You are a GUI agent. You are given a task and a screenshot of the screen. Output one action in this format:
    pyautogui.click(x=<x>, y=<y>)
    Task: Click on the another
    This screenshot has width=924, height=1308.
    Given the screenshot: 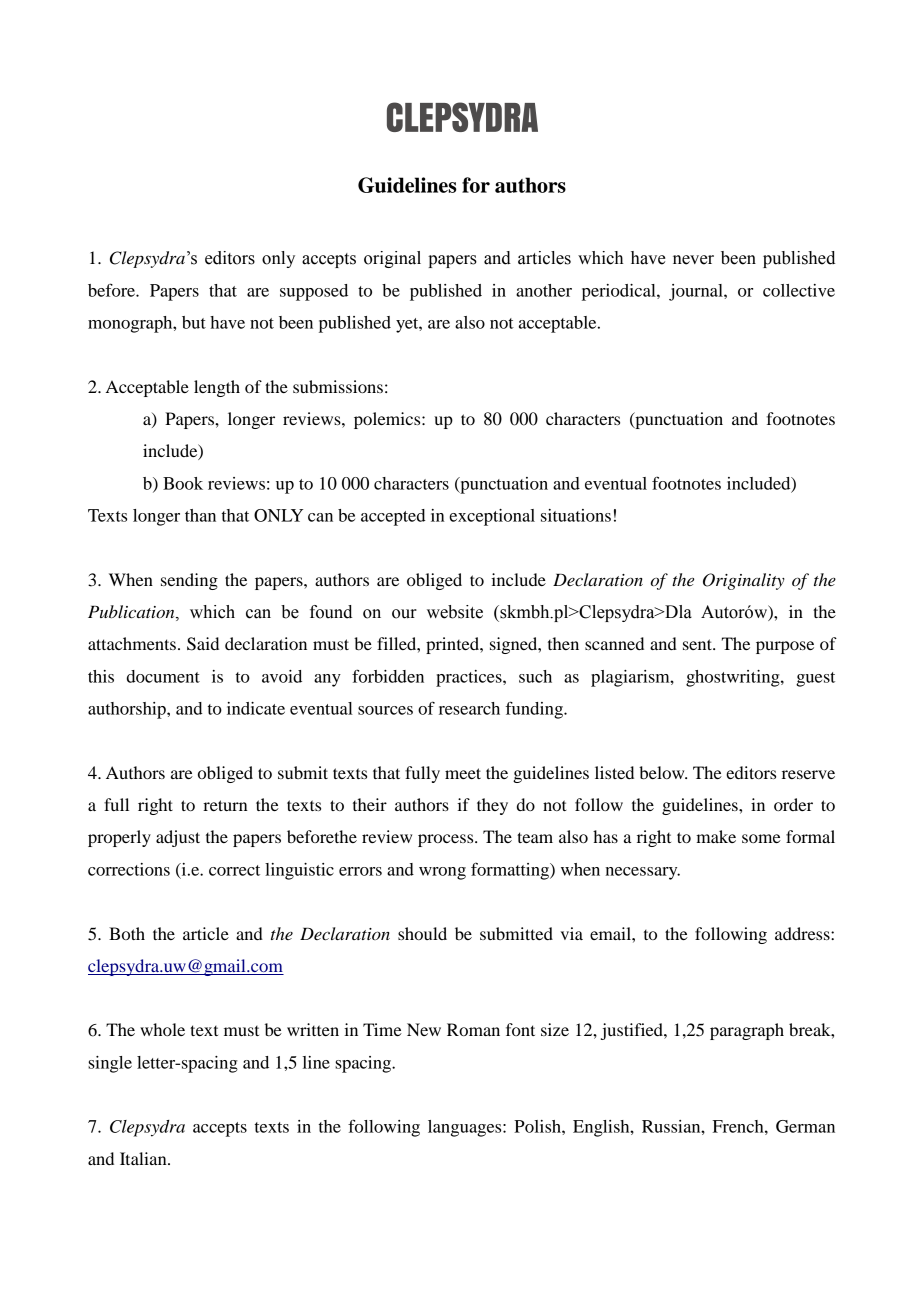 What is the action you would take?
    pyautogui.click(x=544, y=290)
